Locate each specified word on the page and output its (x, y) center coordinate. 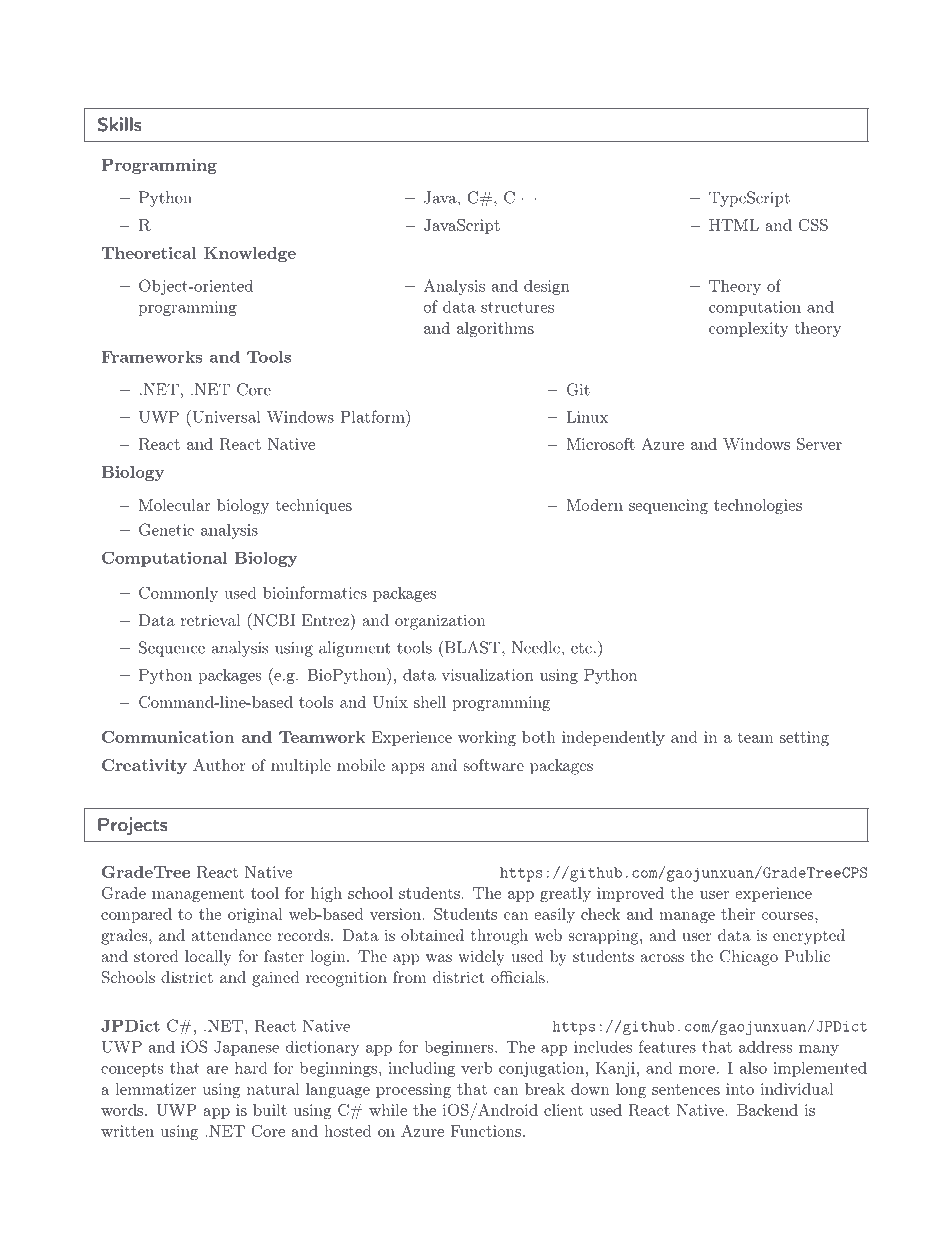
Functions (486, 1131)
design (547, 287)
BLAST (472, 647)
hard (251, 1068)
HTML (734, 225)
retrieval (210, 620)
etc (581, 648)
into (740, 1089)
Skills (120, 124)
